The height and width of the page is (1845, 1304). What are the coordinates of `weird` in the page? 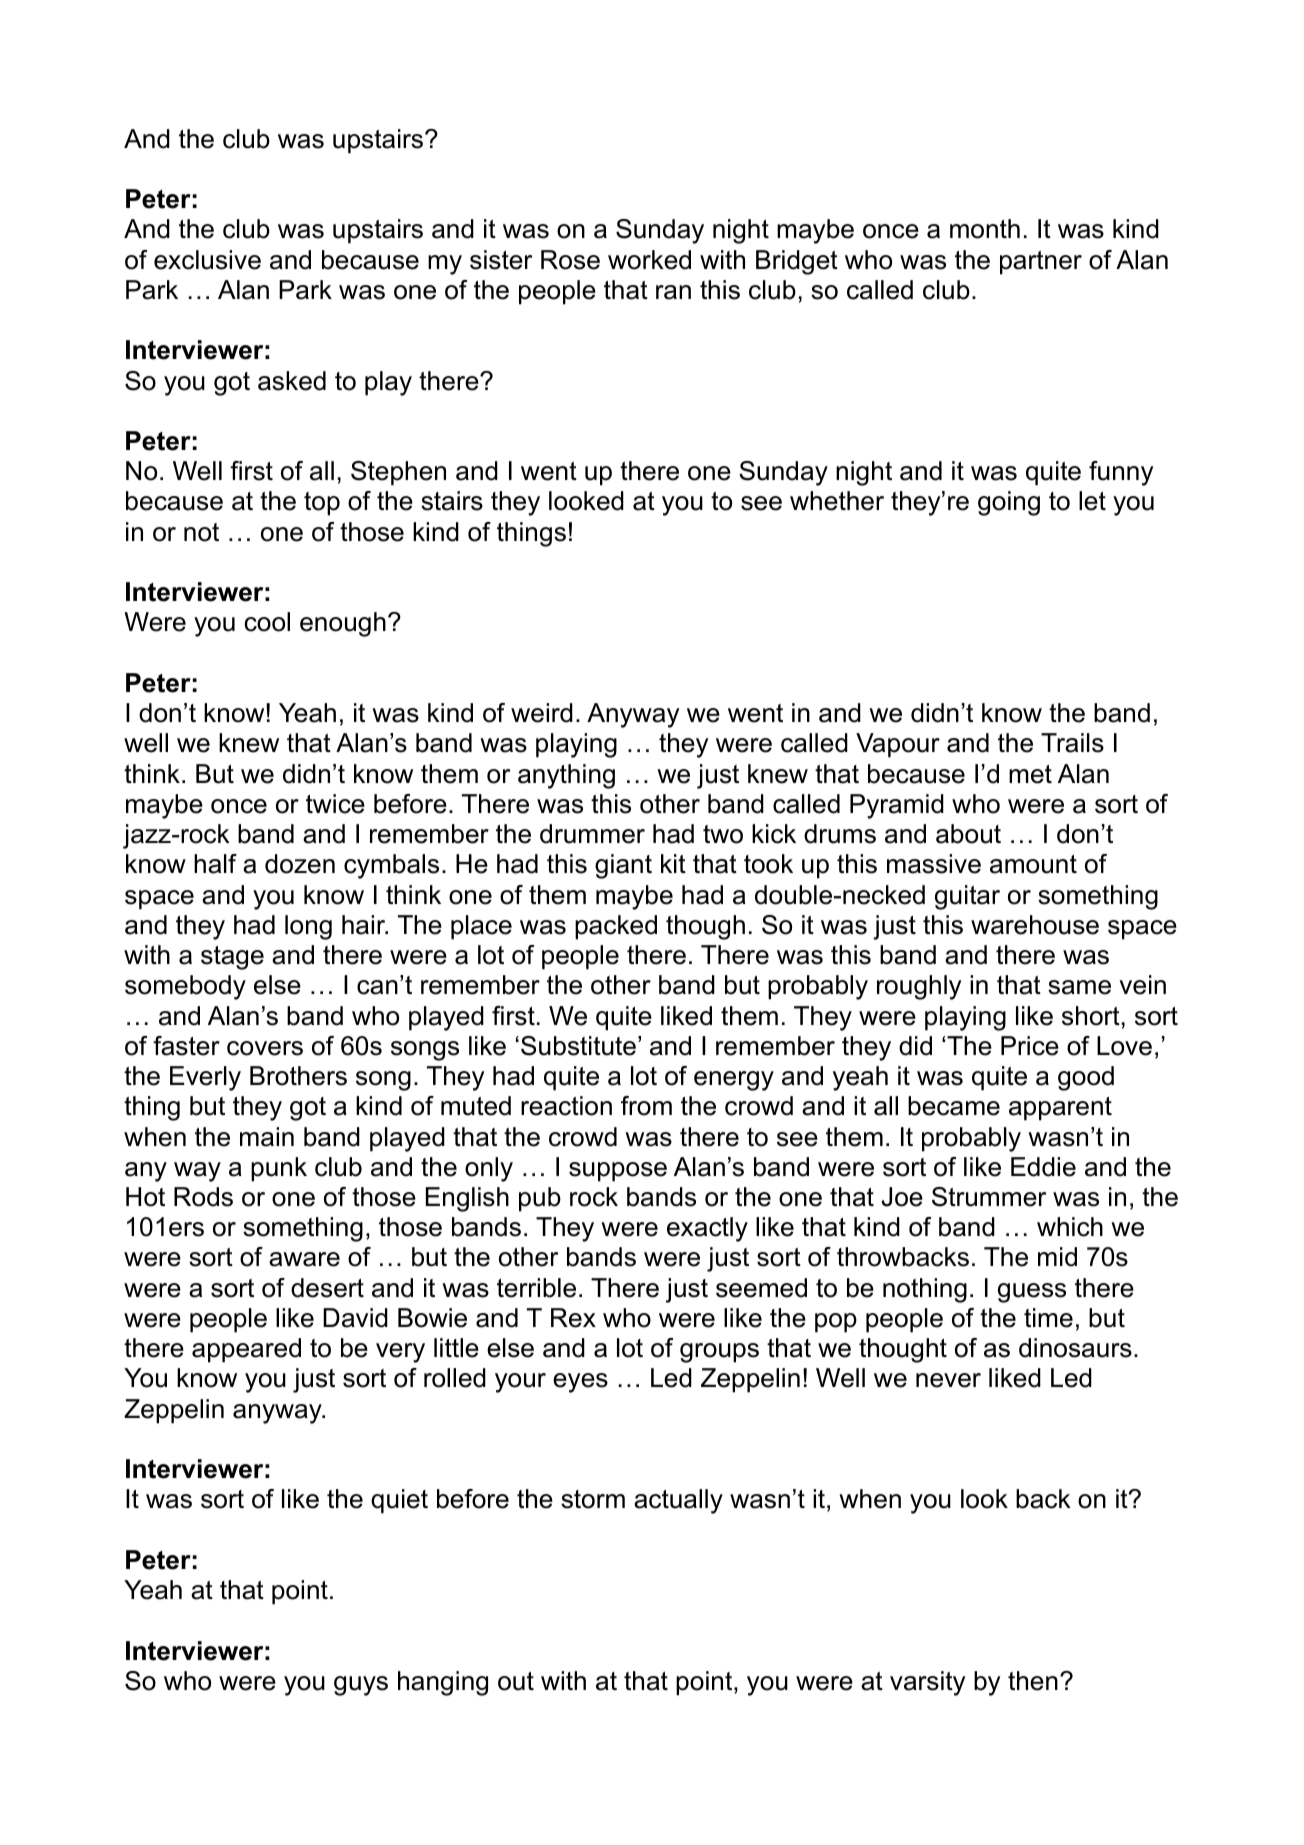 It's located at (542, 713).
